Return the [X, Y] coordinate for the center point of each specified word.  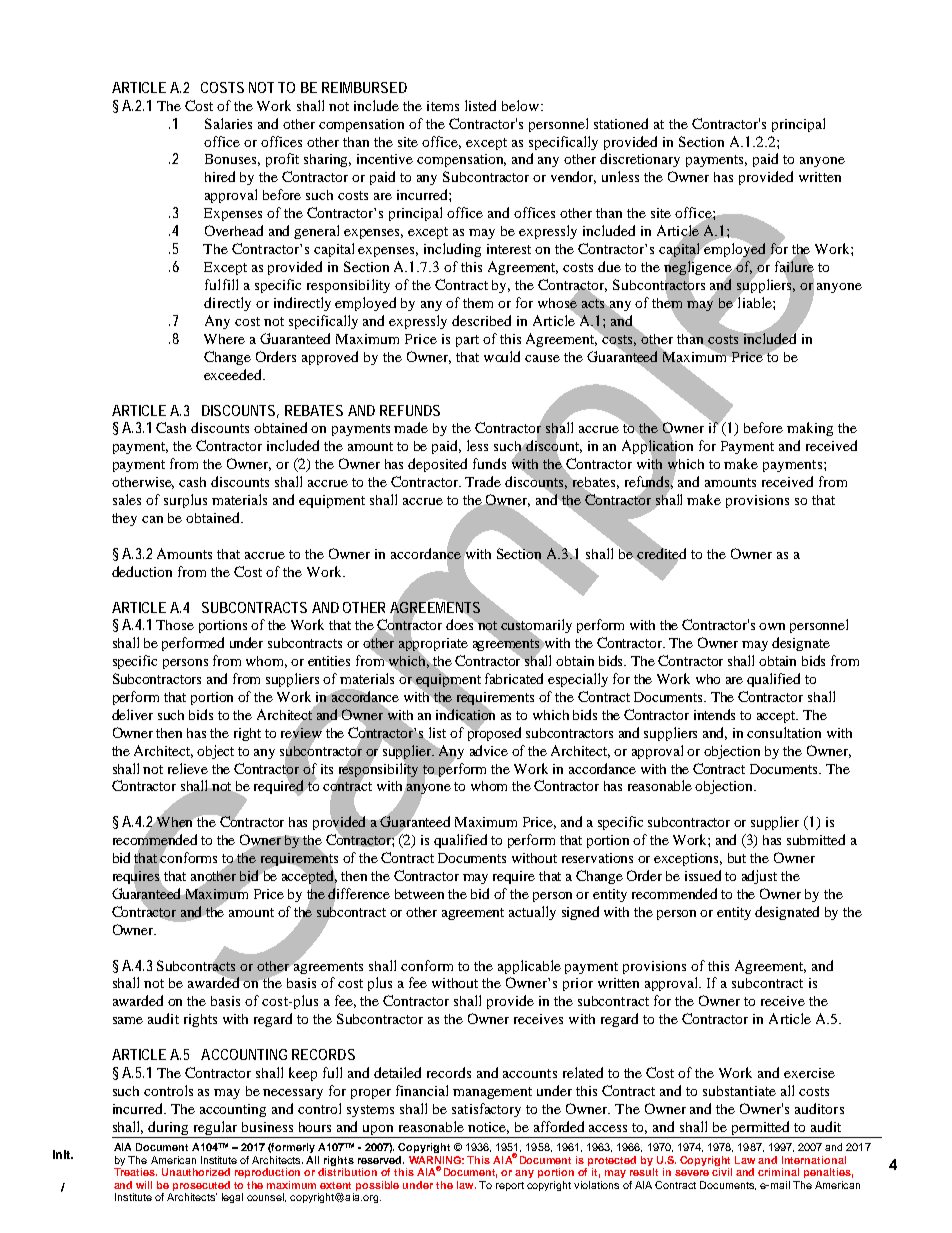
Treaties [135, 1172]
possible [377, 1186]
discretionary [640, 160]
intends [714, 714]
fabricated [514, 678]
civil [722, 1172]
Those [175, 625]
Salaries [228, 123]
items [443, 106]
